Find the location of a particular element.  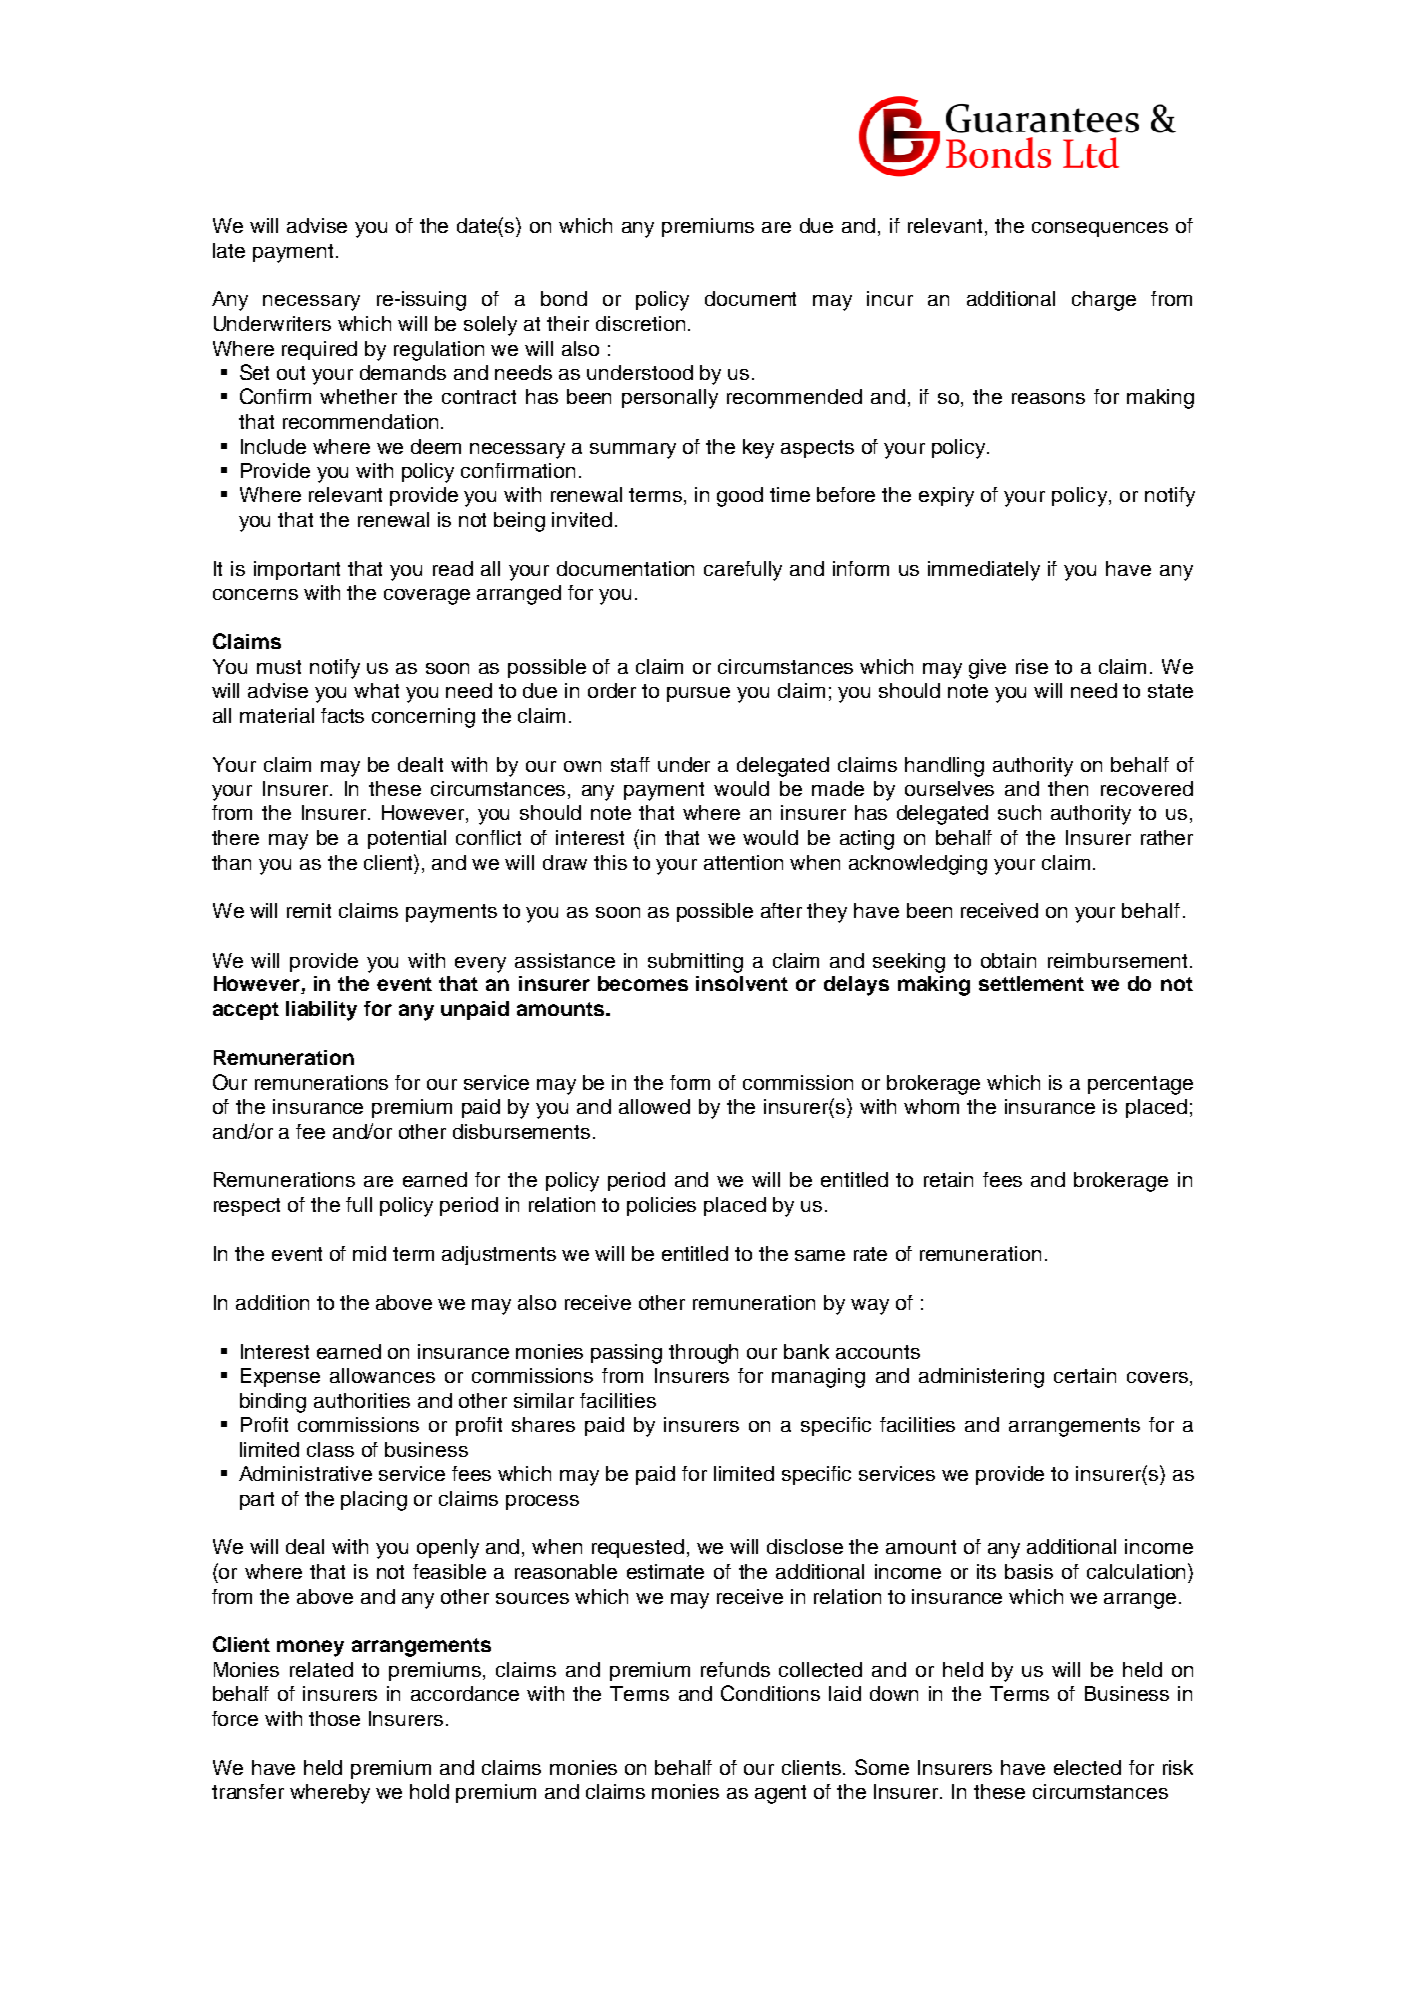

required is located at coordinates (319, 350).
